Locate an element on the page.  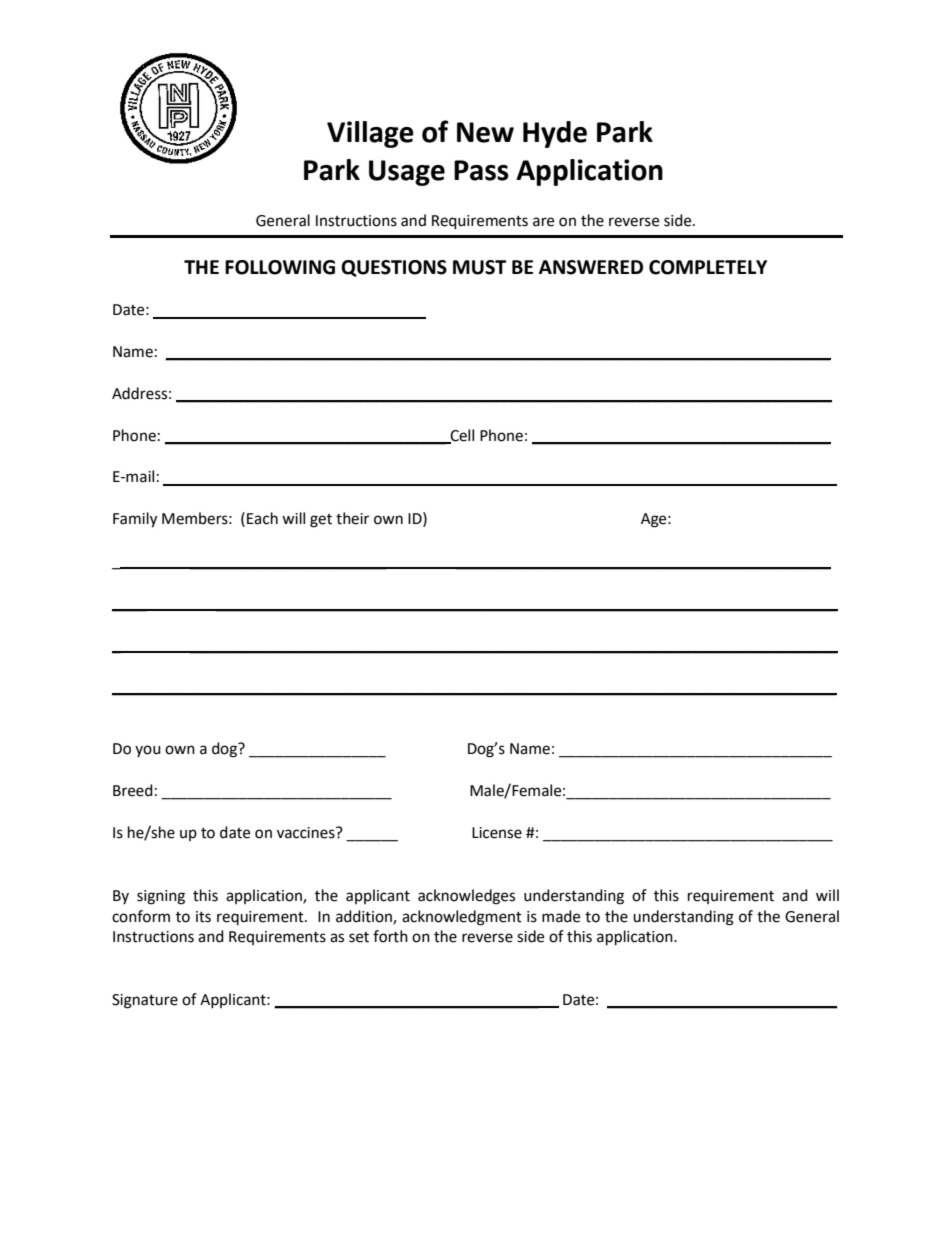
you is located at coordinates (148, 751).
